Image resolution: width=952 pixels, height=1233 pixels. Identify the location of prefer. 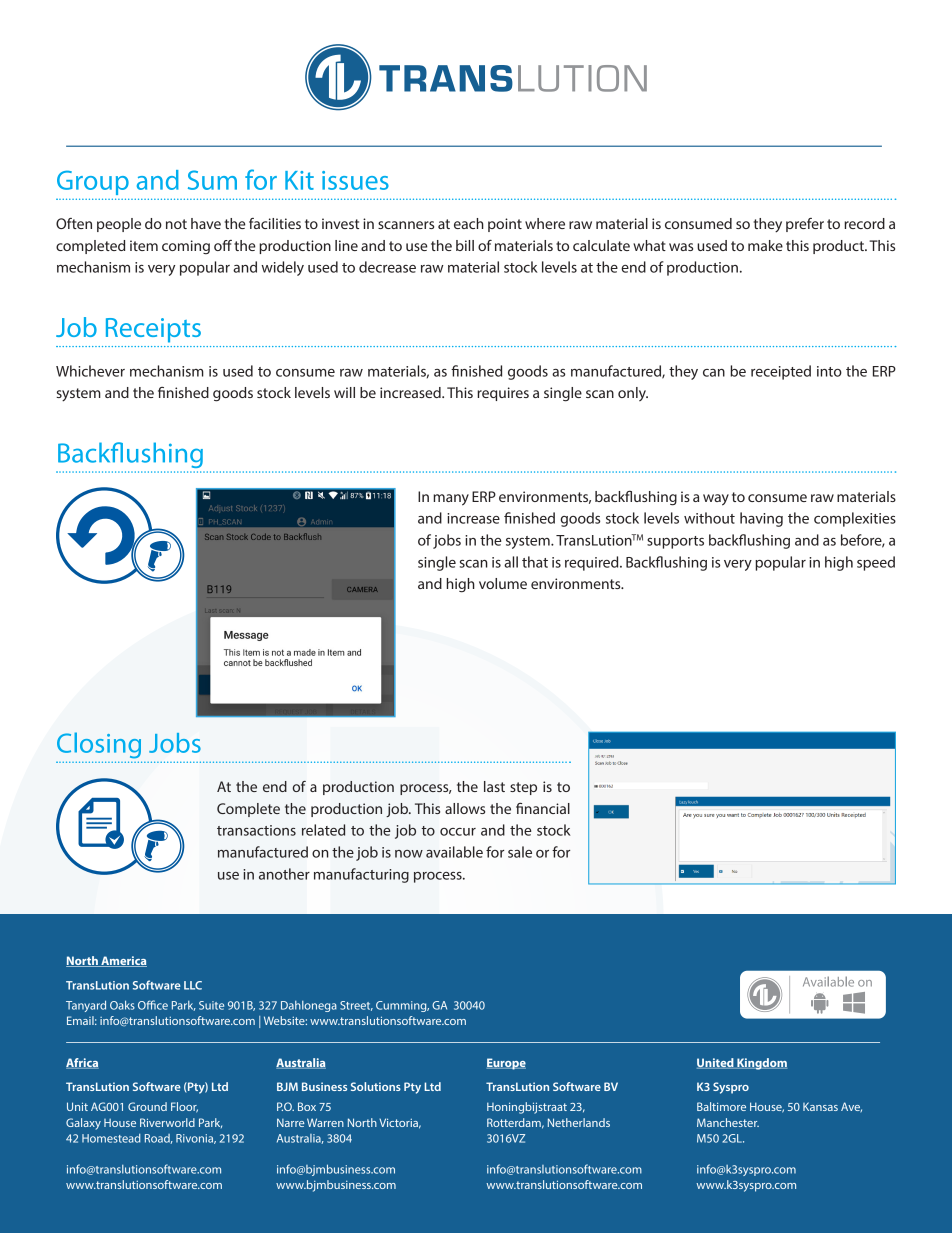
(805, 225).
